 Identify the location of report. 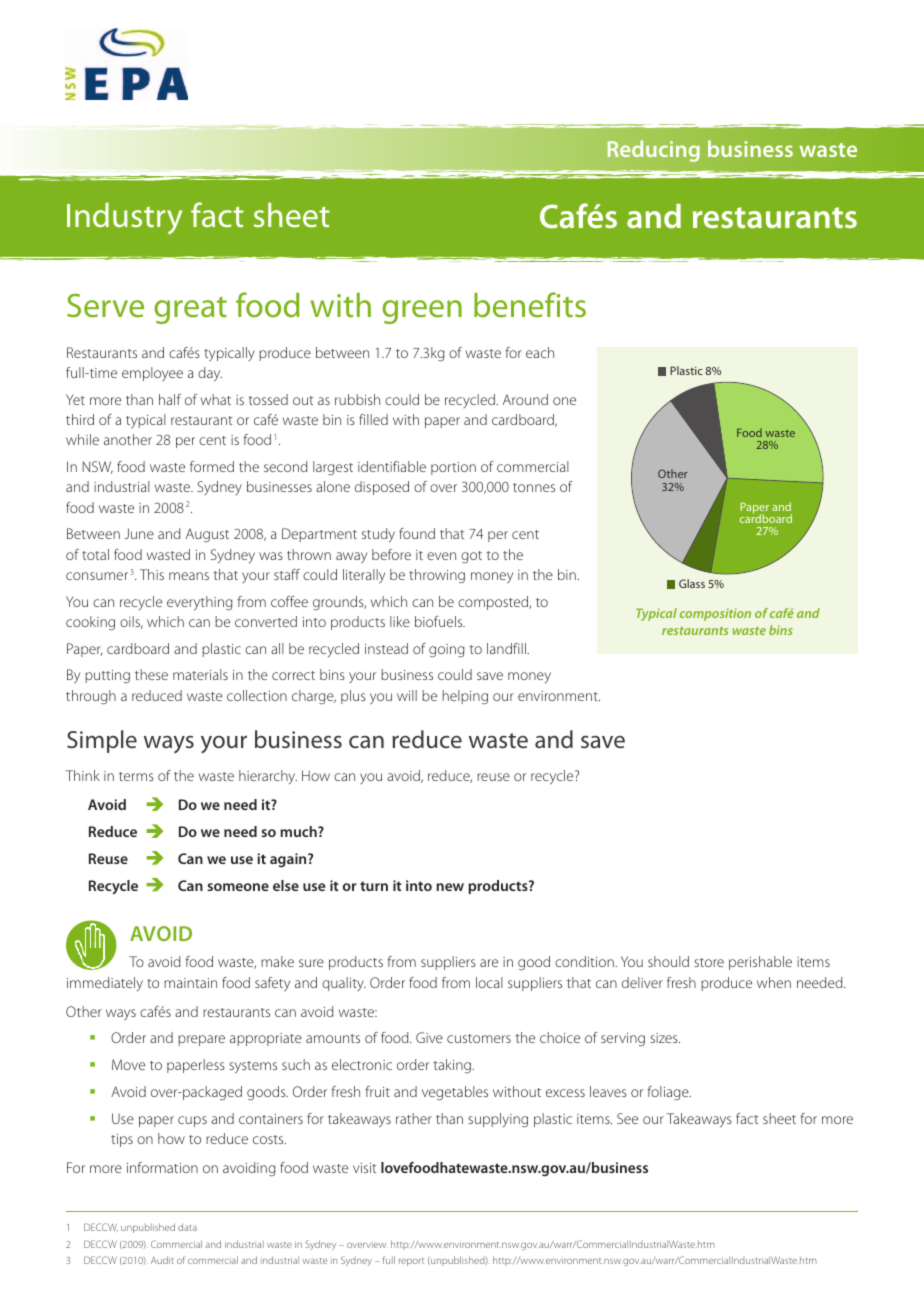
(411, 1262).
